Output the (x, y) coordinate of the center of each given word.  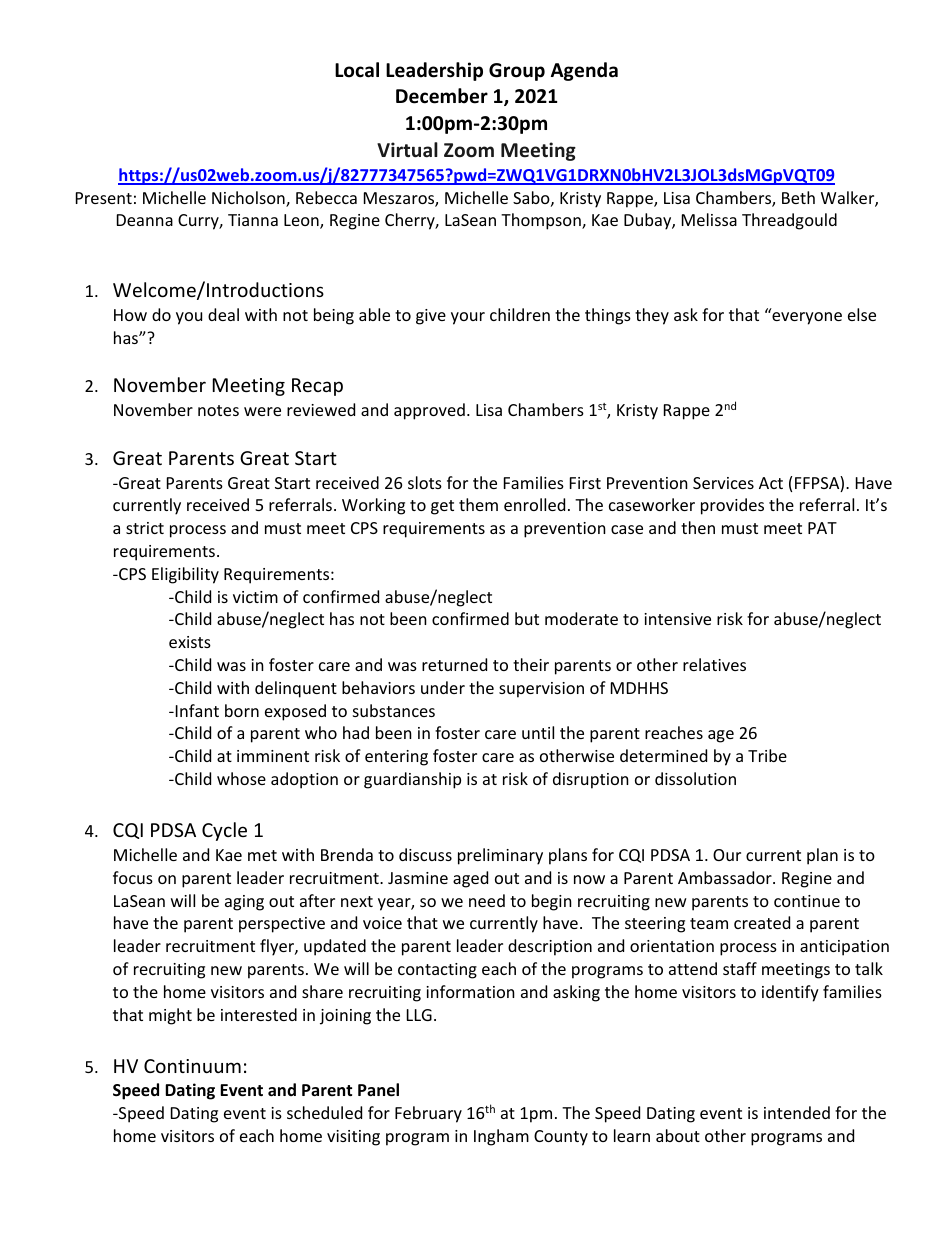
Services (723, 483)
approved (429, 411)
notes (218, 410)
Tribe (767, 755)
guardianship (412, 780)
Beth (798, 197)
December (442, 96)
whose (241, 778)
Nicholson (249, 199)
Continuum (192, 1066)
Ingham (501, 1137)
